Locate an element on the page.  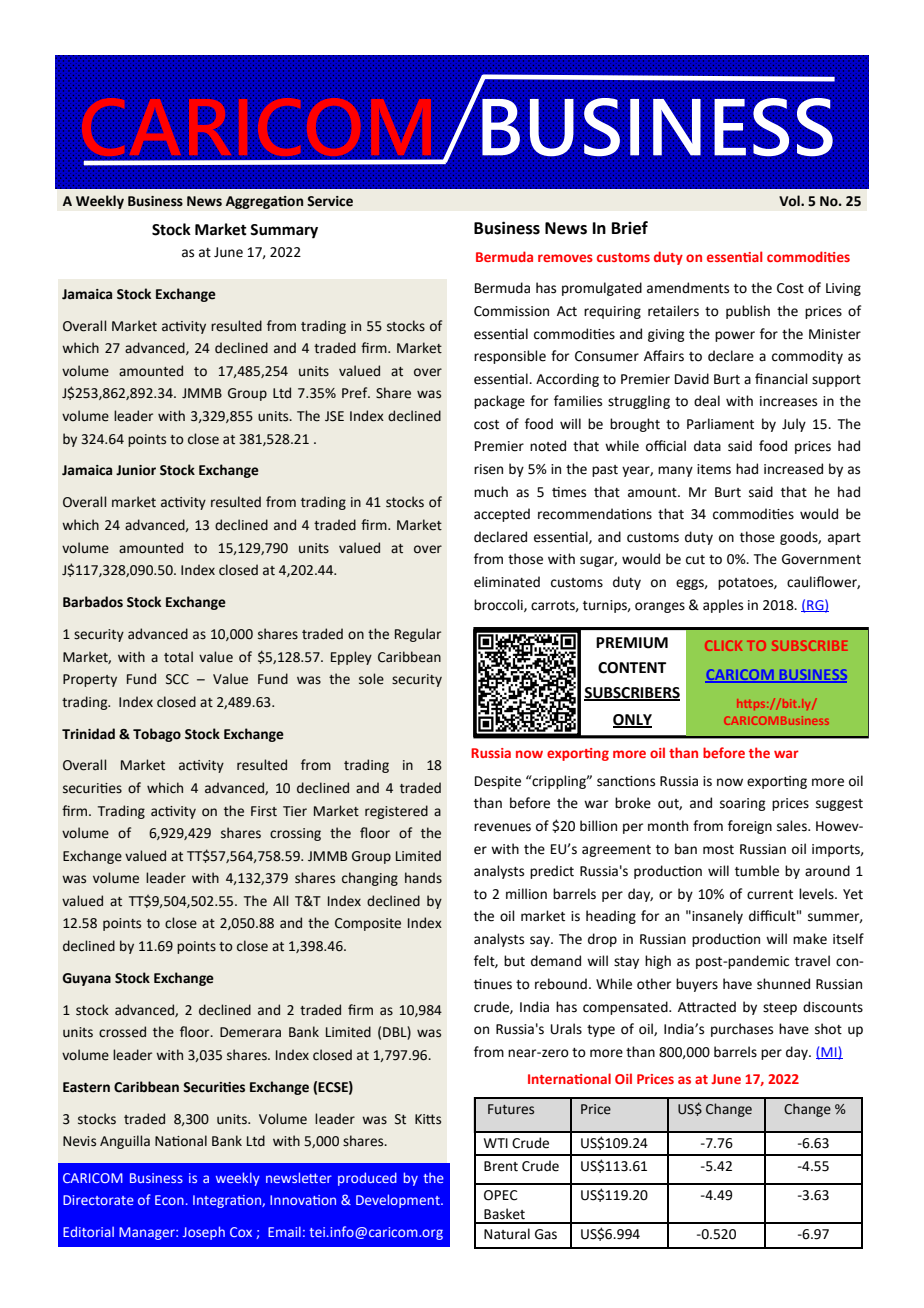
Tobago is located at coordinates (157, 735).
